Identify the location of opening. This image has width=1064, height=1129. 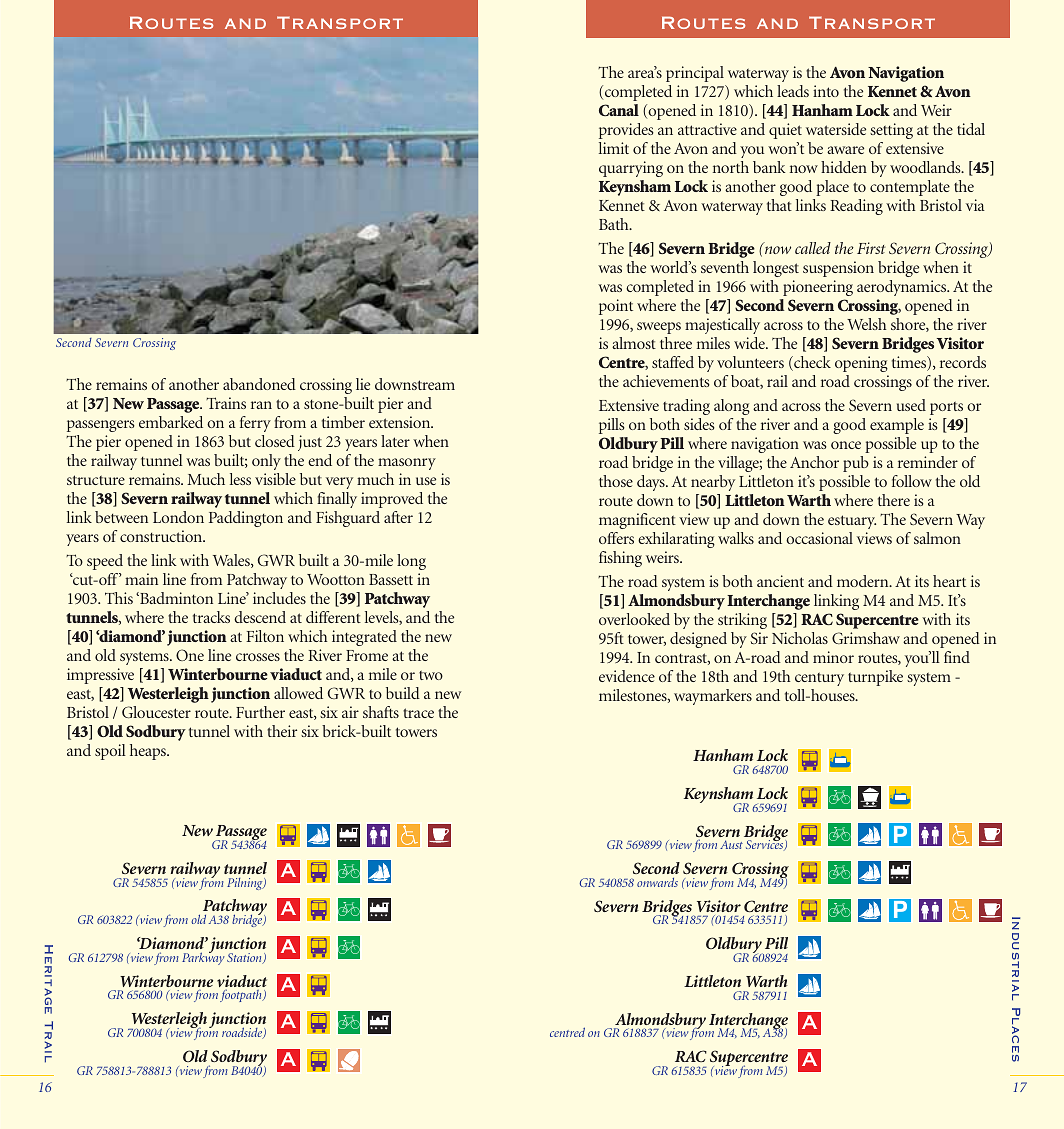
(861, 364).
